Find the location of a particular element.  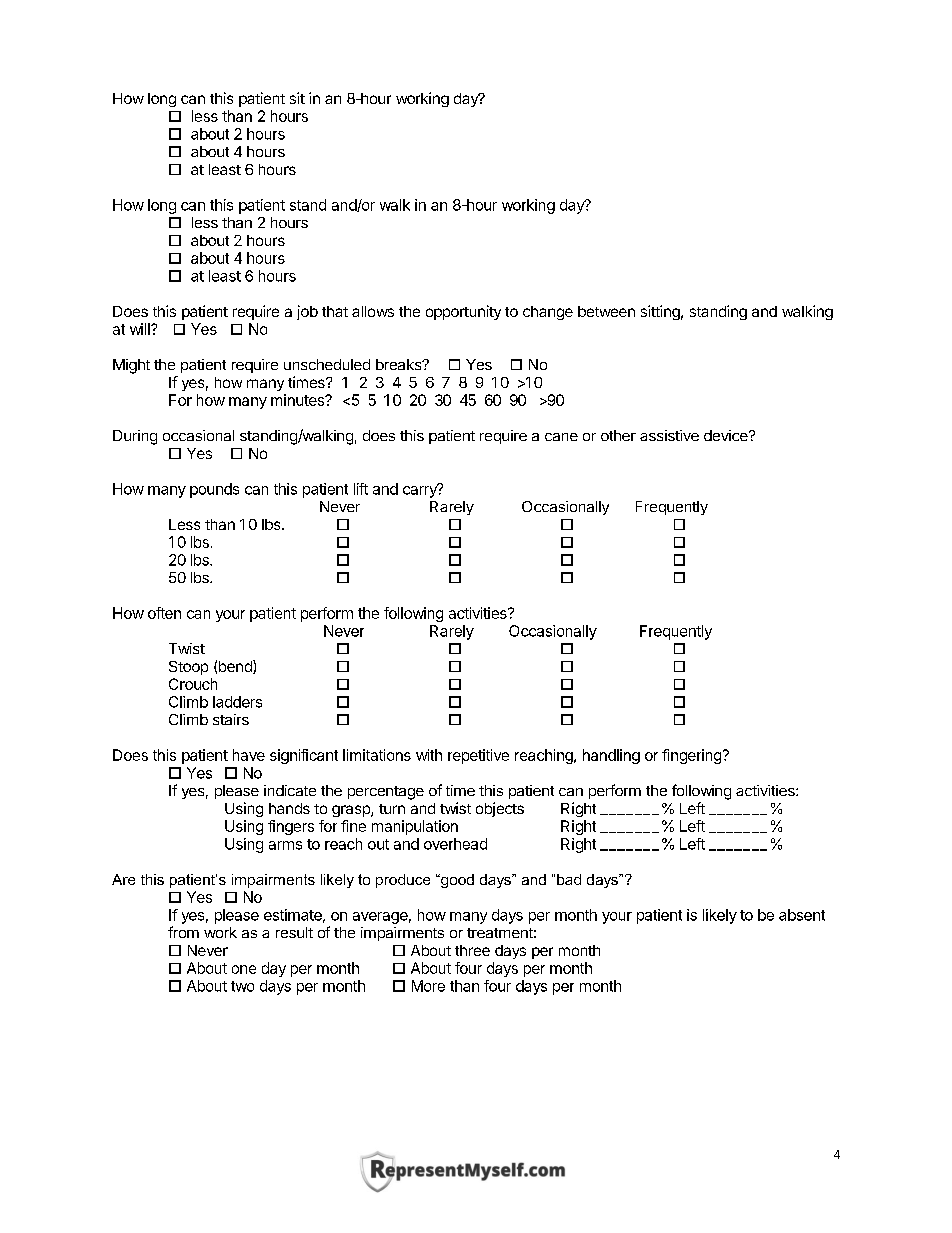

device is located at coordinates (727, 435).
